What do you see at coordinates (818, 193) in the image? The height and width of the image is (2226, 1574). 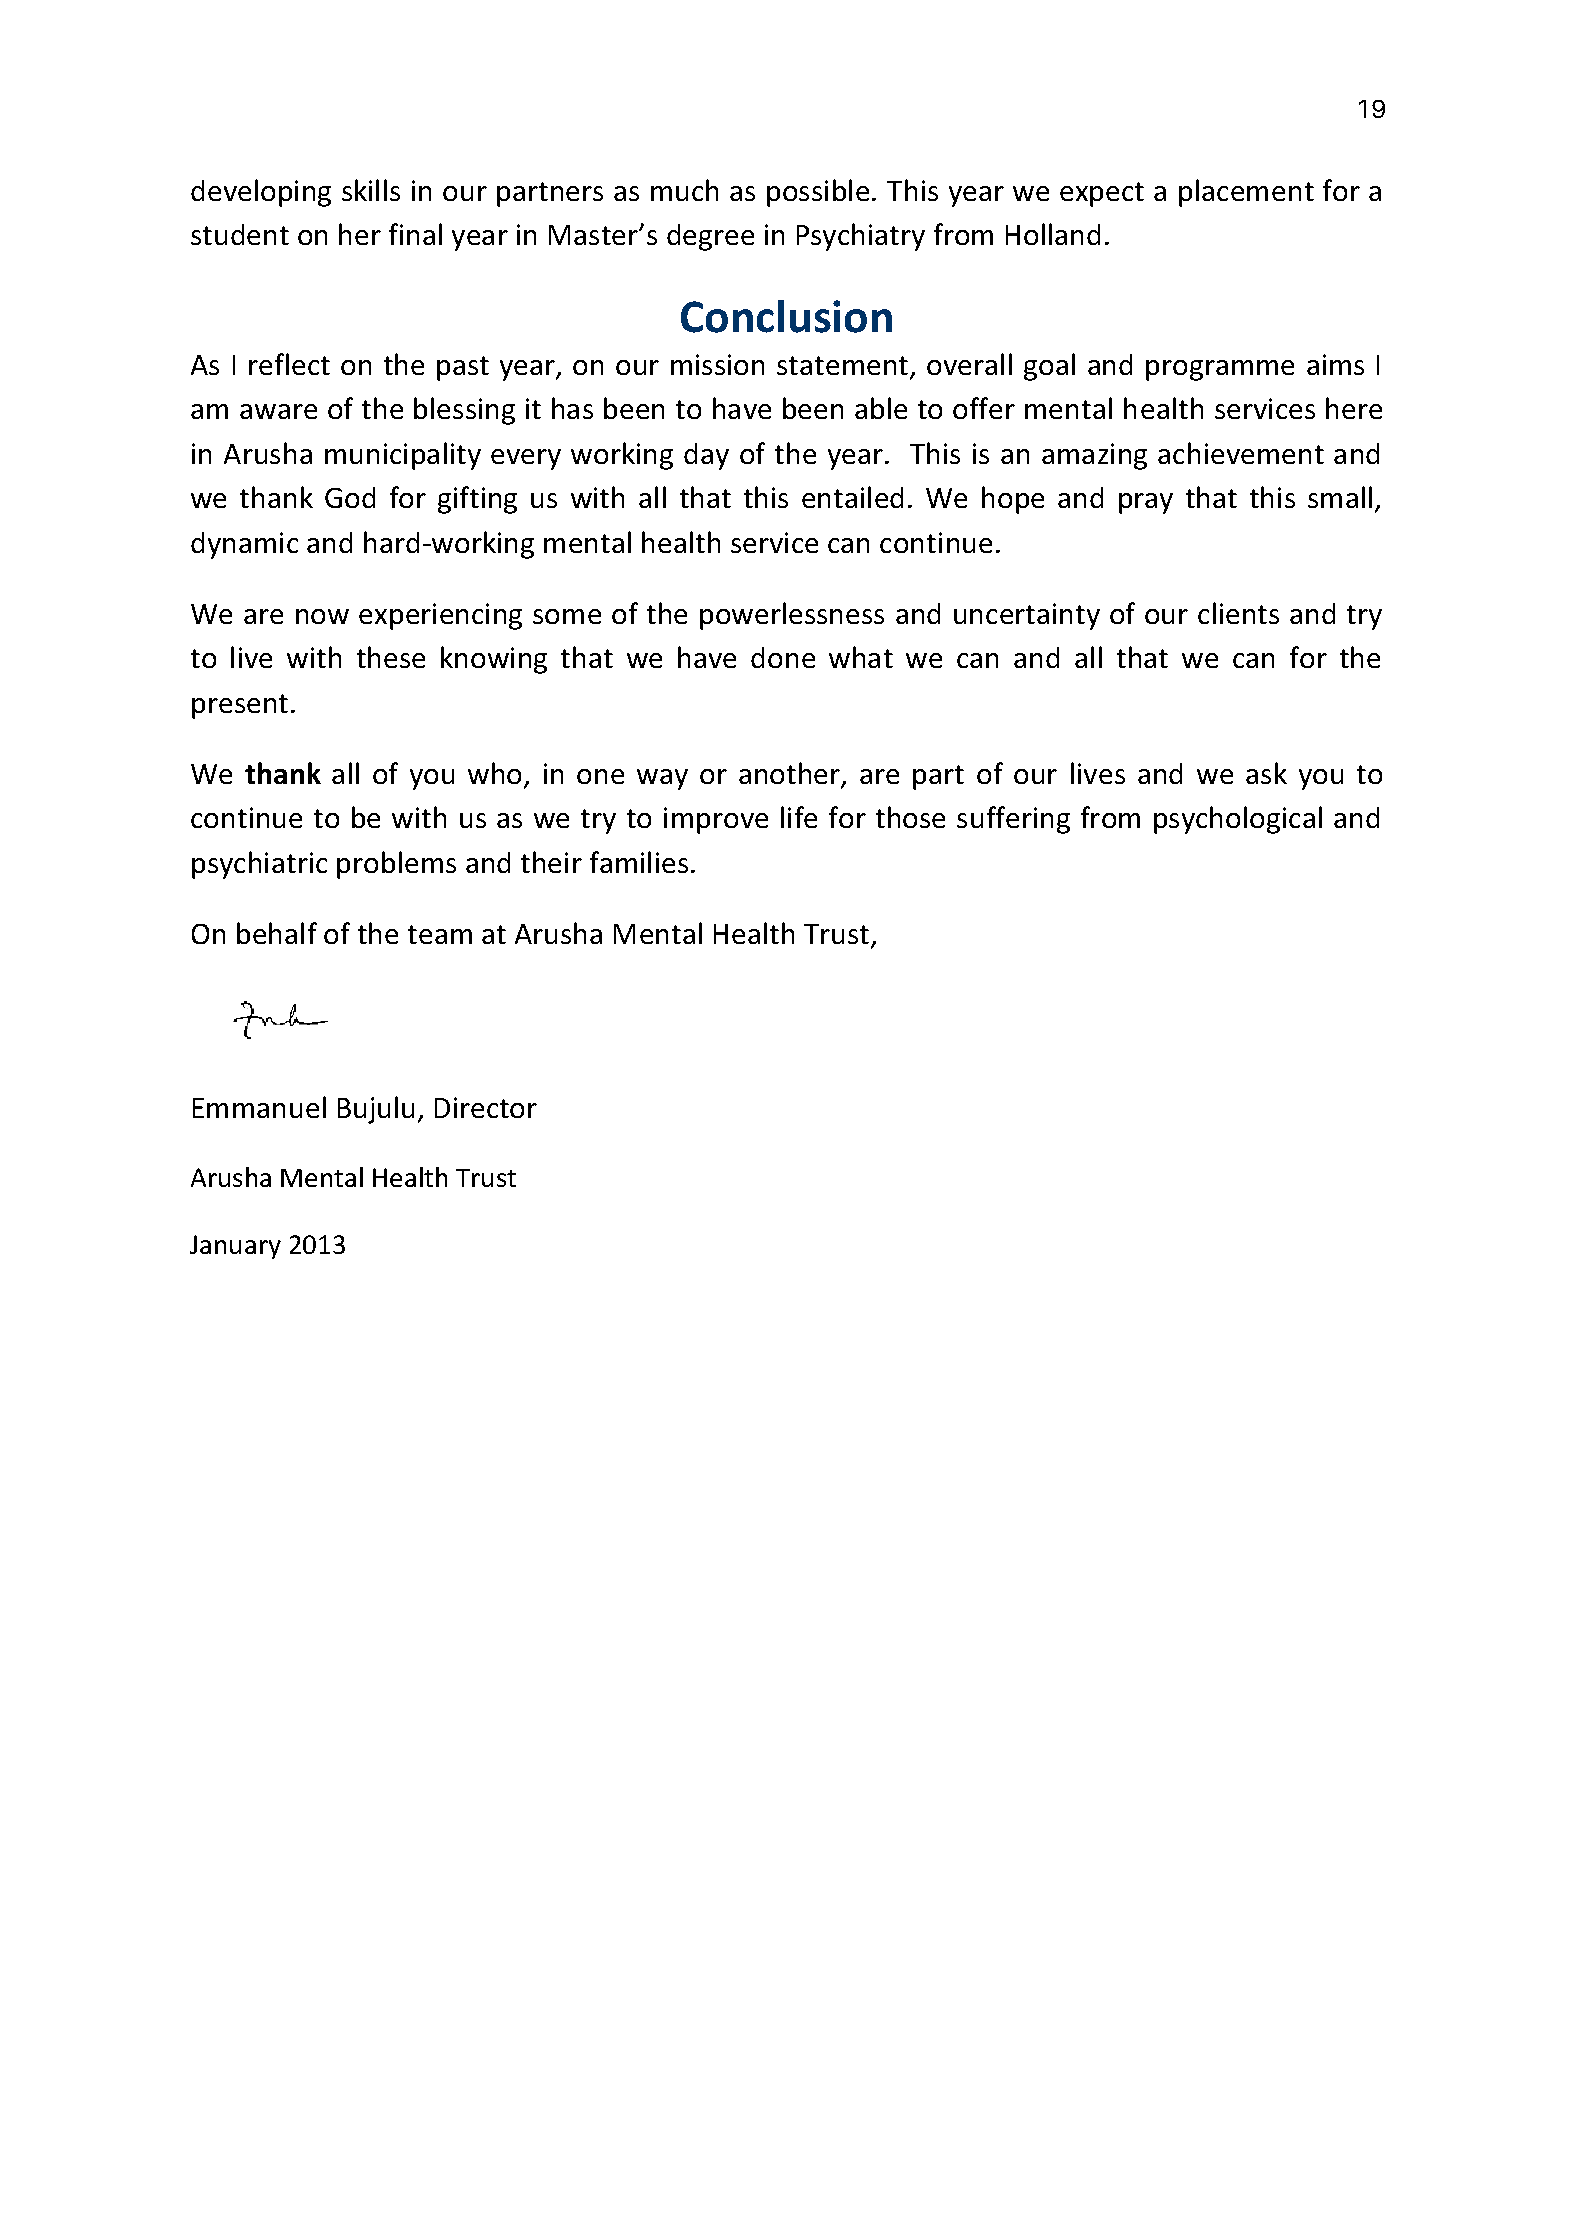 I see `possible` at bounding box center [818, 193].
